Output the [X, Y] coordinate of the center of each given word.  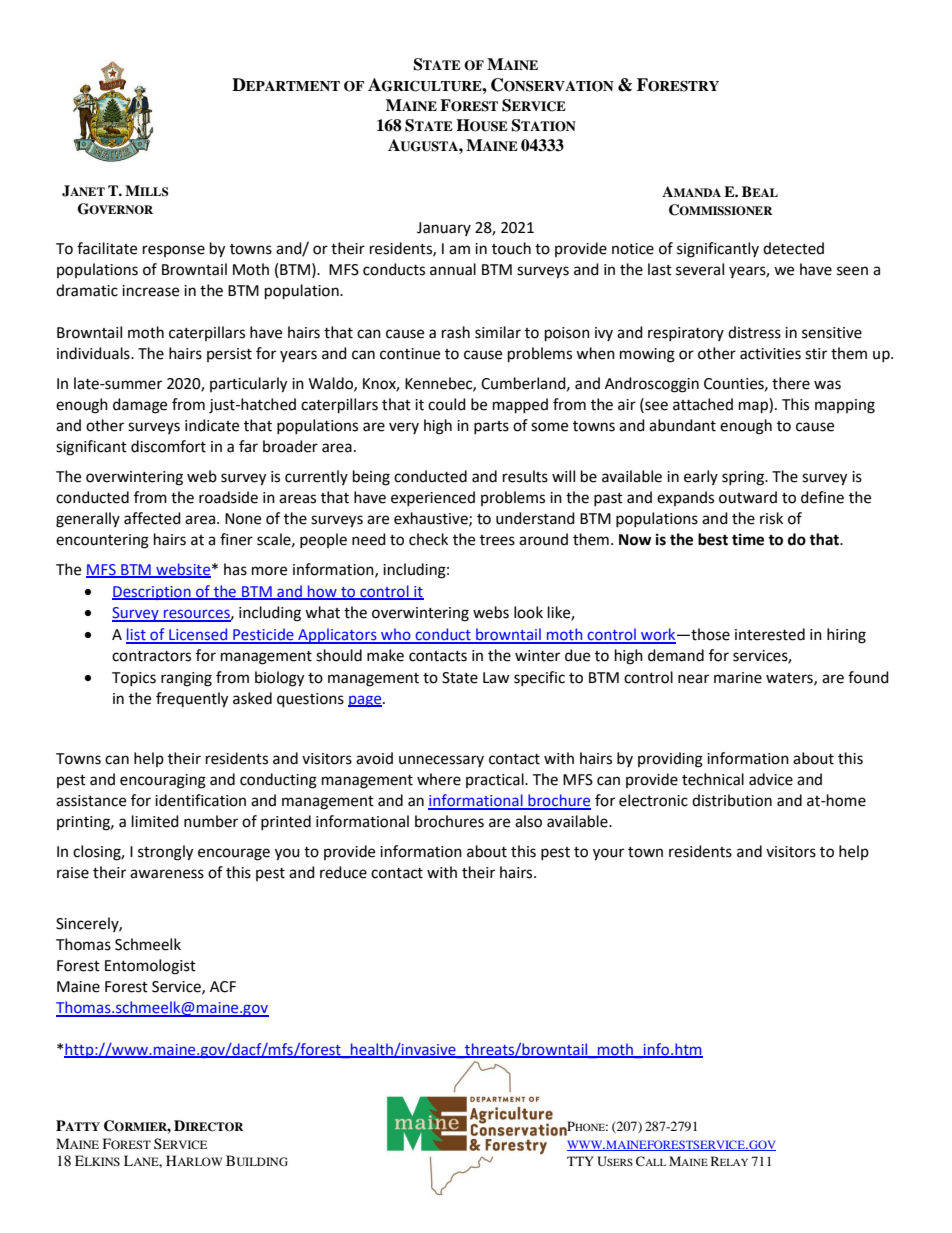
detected [793, 248]
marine [738, 678]
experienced [433, 498]
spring [744, 478]
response [174, 251]
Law [496, 678]
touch [511, 248]
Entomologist [150, 967]
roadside [228, 497]
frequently [192, 700]
